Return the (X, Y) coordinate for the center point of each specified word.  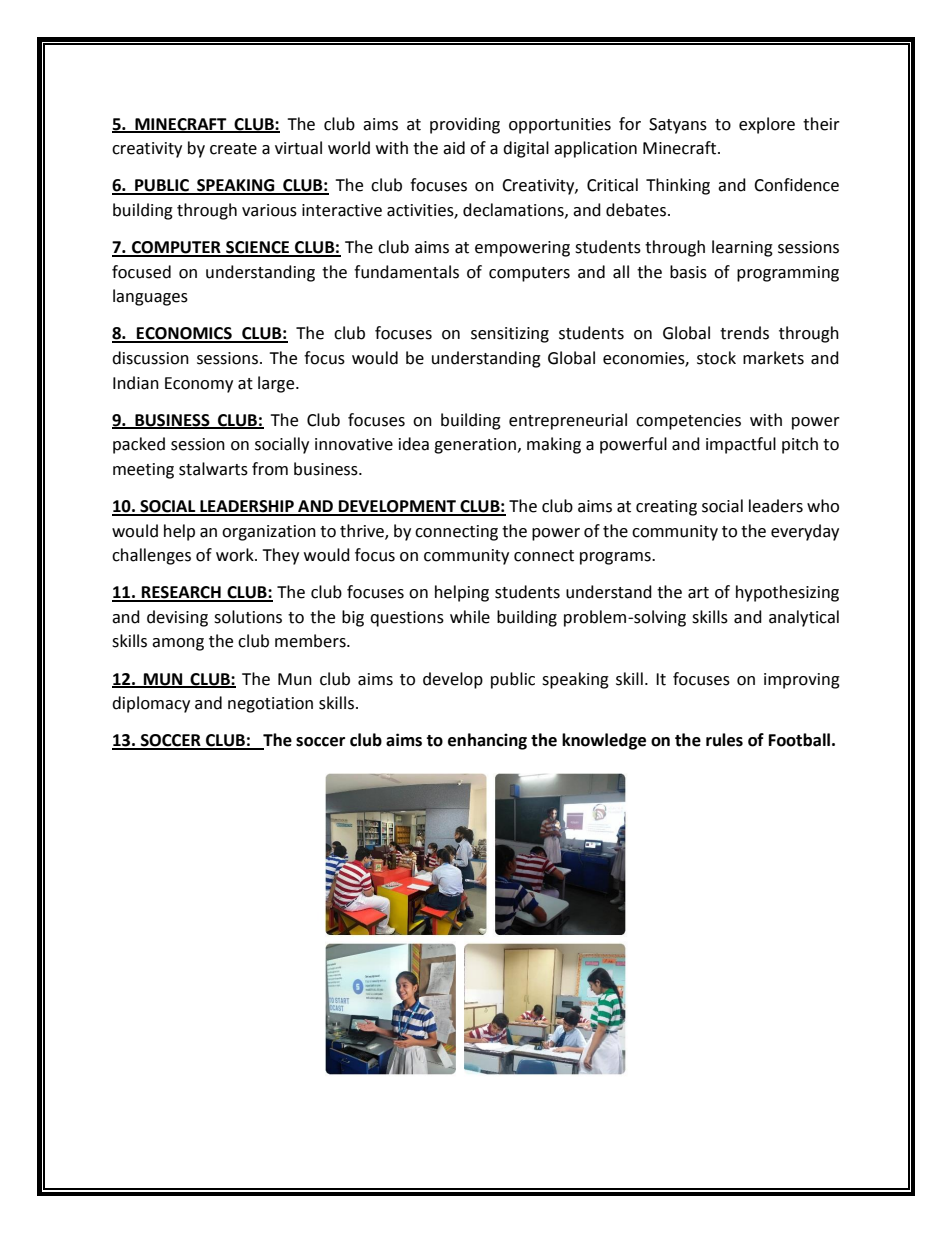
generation (475, 446)
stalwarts (213, 469)
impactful (741, 445)
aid (454, 148)
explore (767, 125)
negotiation (270, 705)
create (233, 149)
